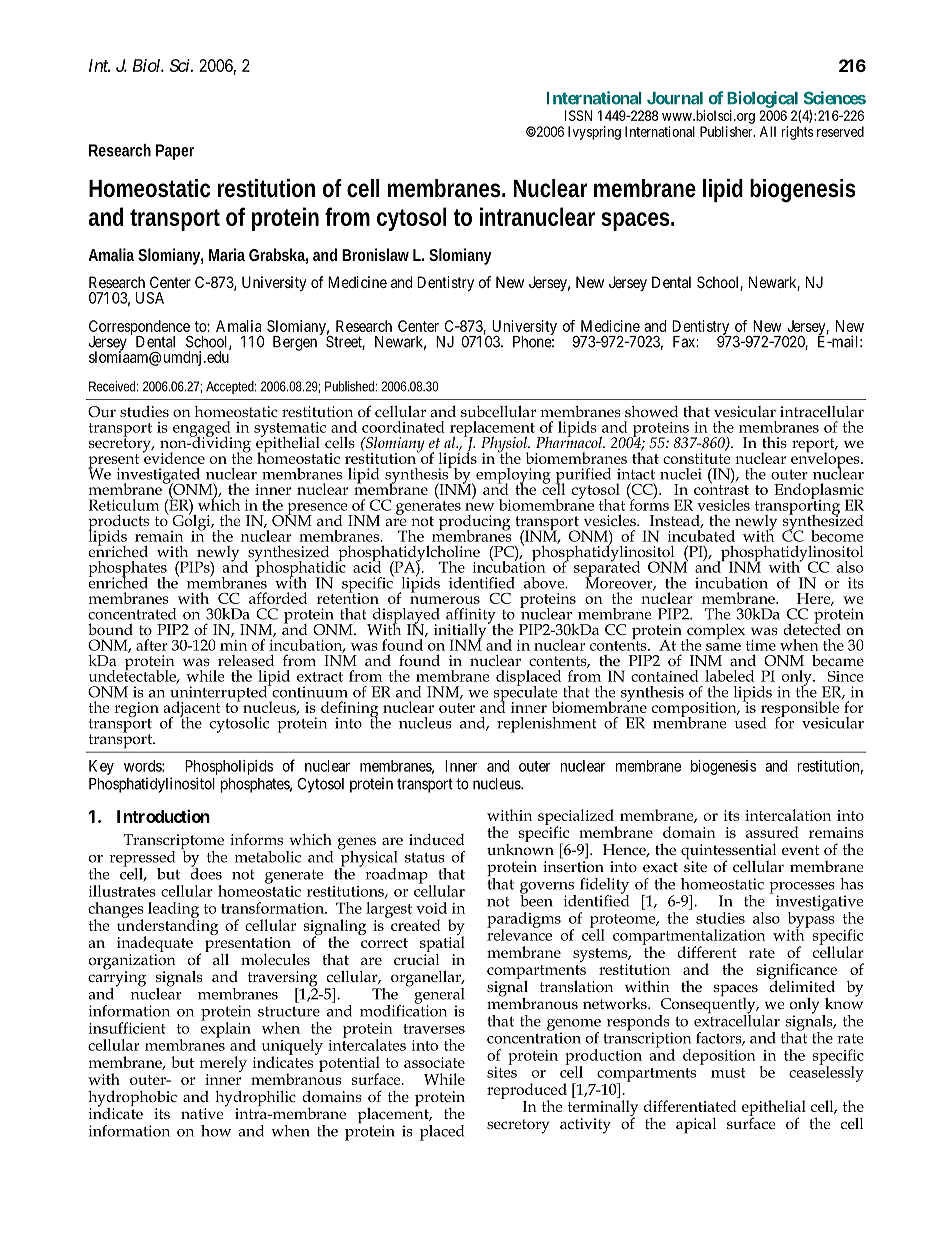 Image resolution: width=952 pixels, height=1233 pixels. What do you see at coordinates (761, 645) in the page?
I see `time` at bounding box center [761, 645].
